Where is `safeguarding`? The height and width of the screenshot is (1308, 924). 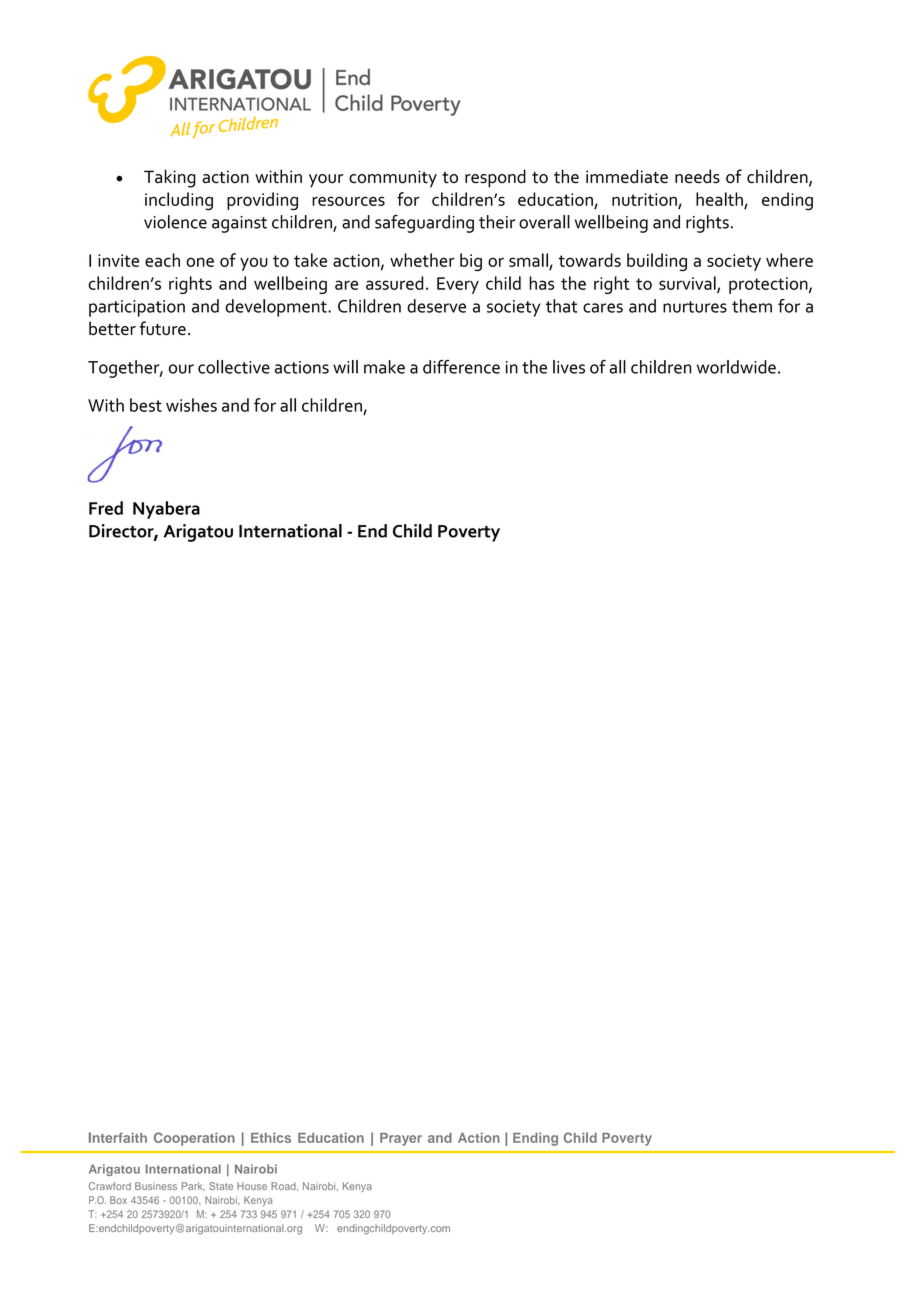 safeguarding is located at coordinates (424, 223).
